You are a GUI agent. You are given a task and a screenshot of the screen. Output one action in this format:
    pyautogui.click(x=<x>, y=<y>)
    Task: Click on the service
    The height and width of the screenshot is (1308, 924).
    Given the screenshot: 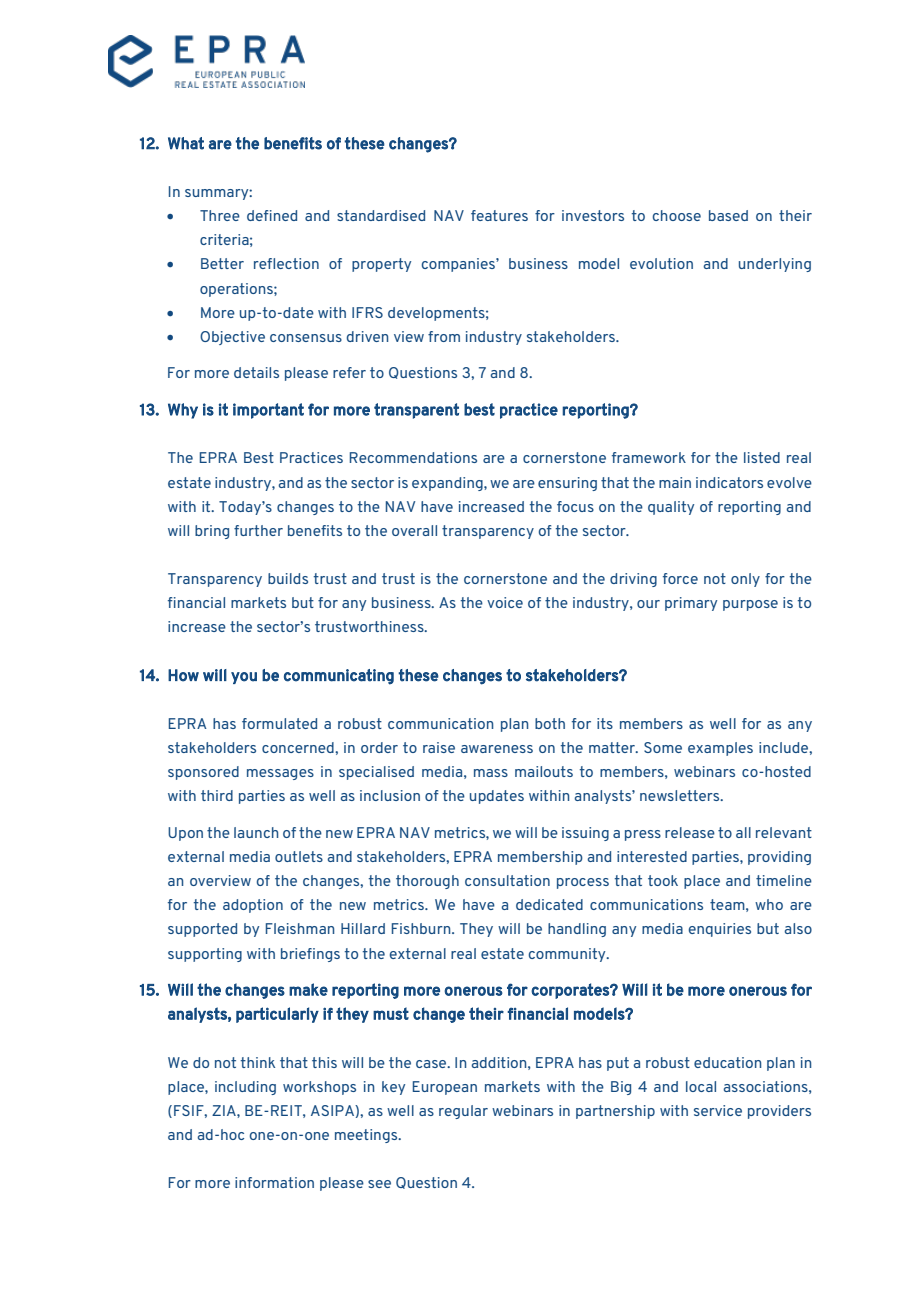 What is the action you would take?
    pyautogui.click(x=718, y=1110)
